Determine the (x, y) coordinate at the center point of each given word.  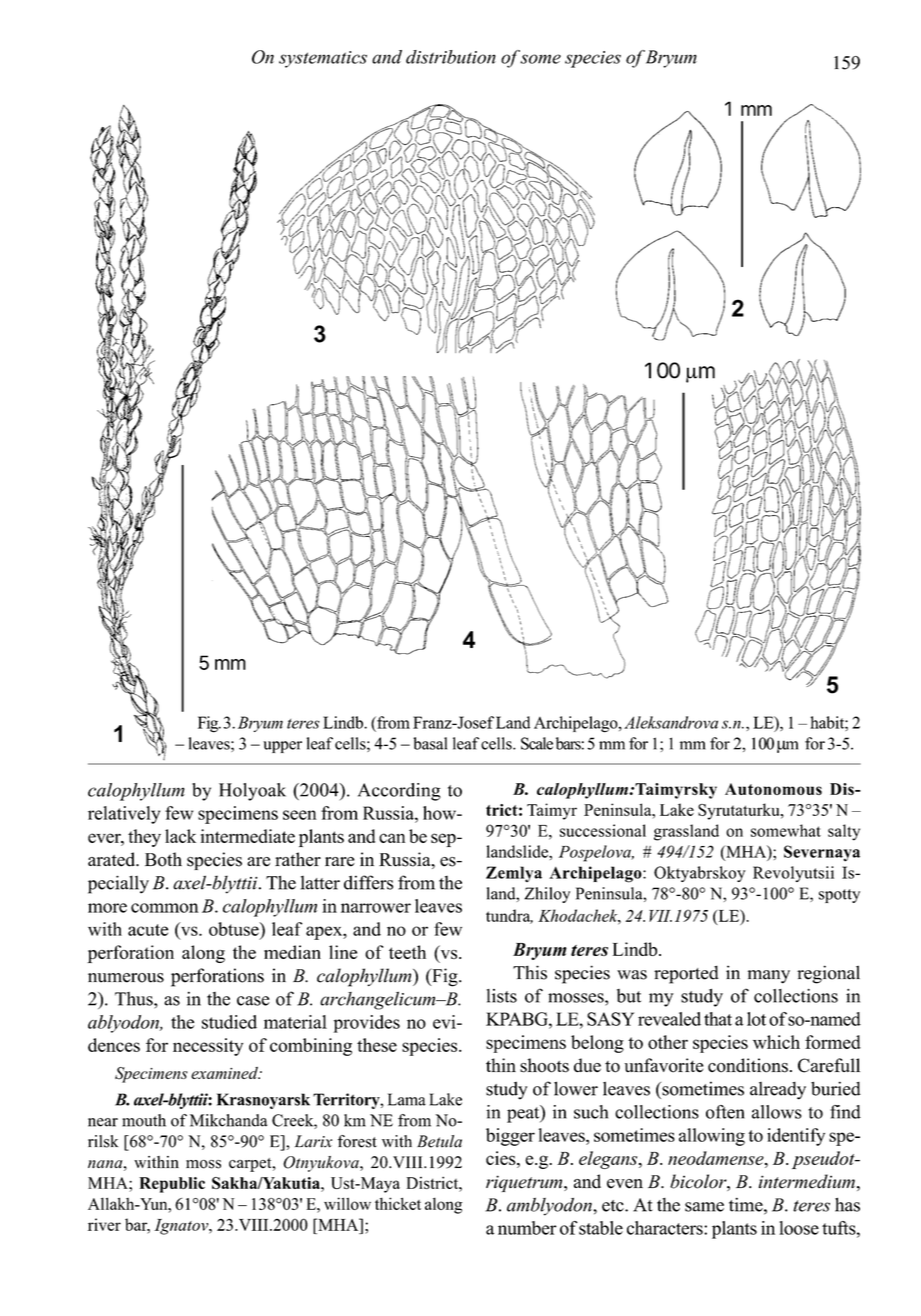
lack (180, 836)
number (527, 1228)
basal (430, 743)
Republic (172, 1185)
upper (282, 747)
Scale (537, 743)
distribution (451, 57)
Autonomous (773, 789)
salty (844, 832)
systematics (323, 59)
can (392, 838)
